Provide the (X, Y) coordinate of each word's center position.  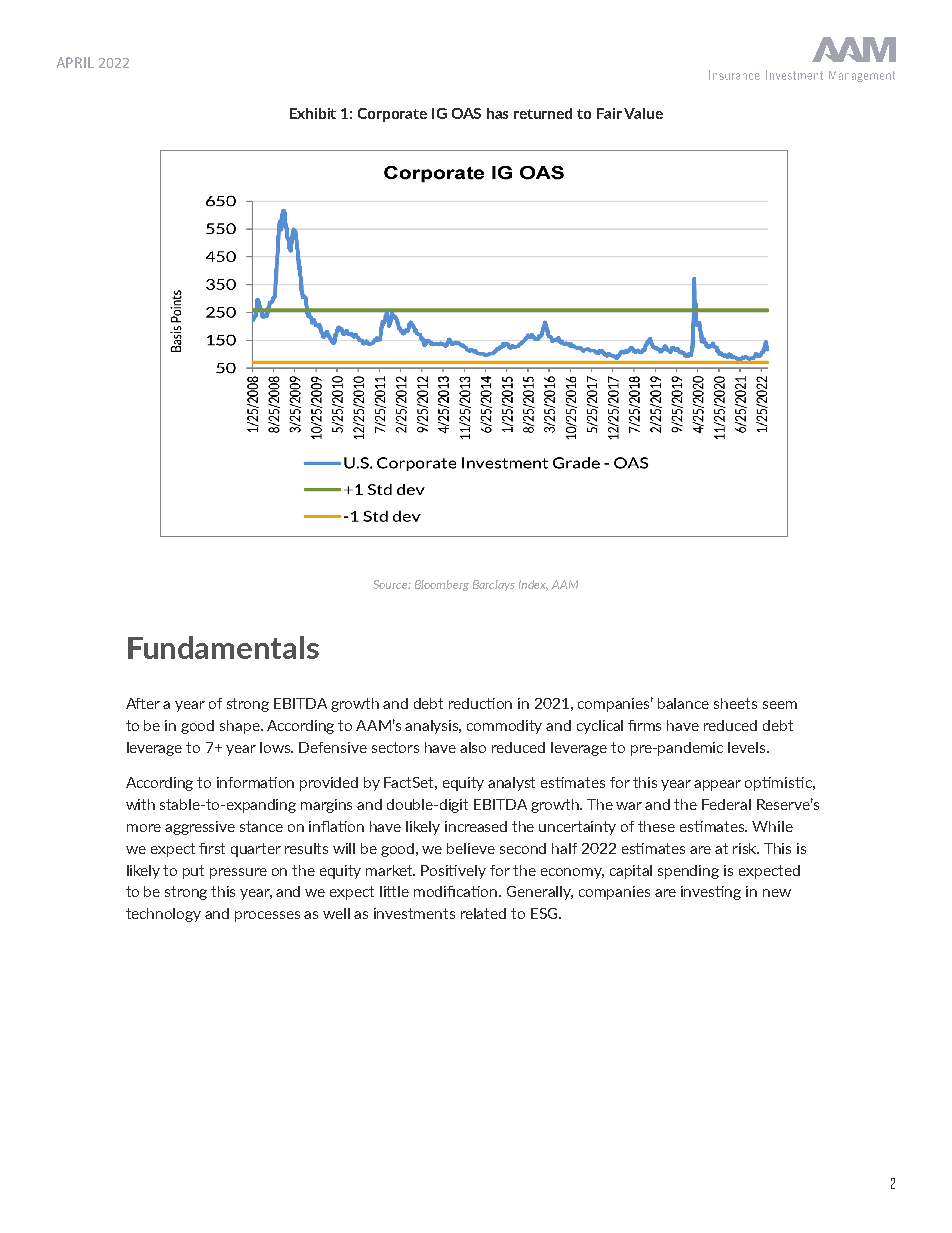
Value (643, 113)
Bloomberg (442, 585)
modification (457, 891)
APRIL (75, 62)
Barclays (494, 585)
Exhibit (313, 113)
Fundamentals (223, 647)
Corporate (392, 115)
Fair (609, 113)
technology (163, 915)
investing (711, 893)
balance (683, 703)
